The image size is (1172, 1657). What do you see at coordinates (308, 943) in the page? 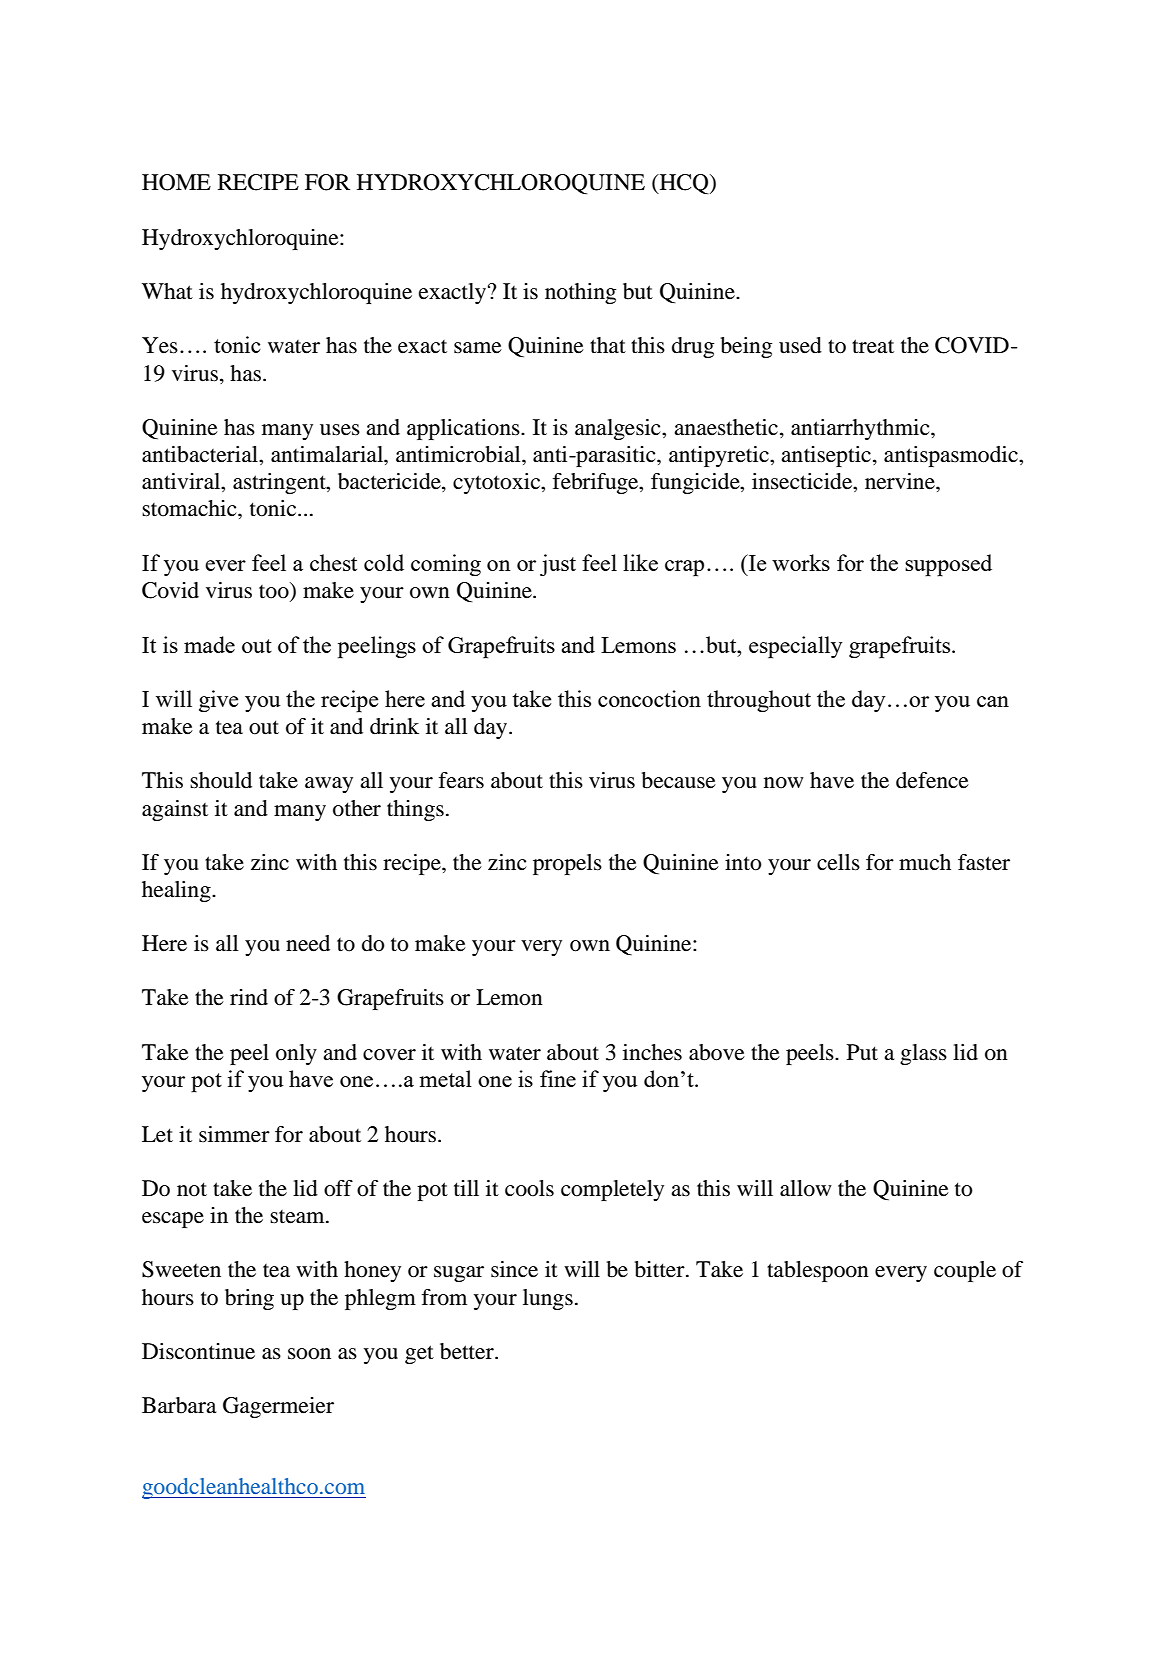
I see `need` at bounding box center [308, 943].
